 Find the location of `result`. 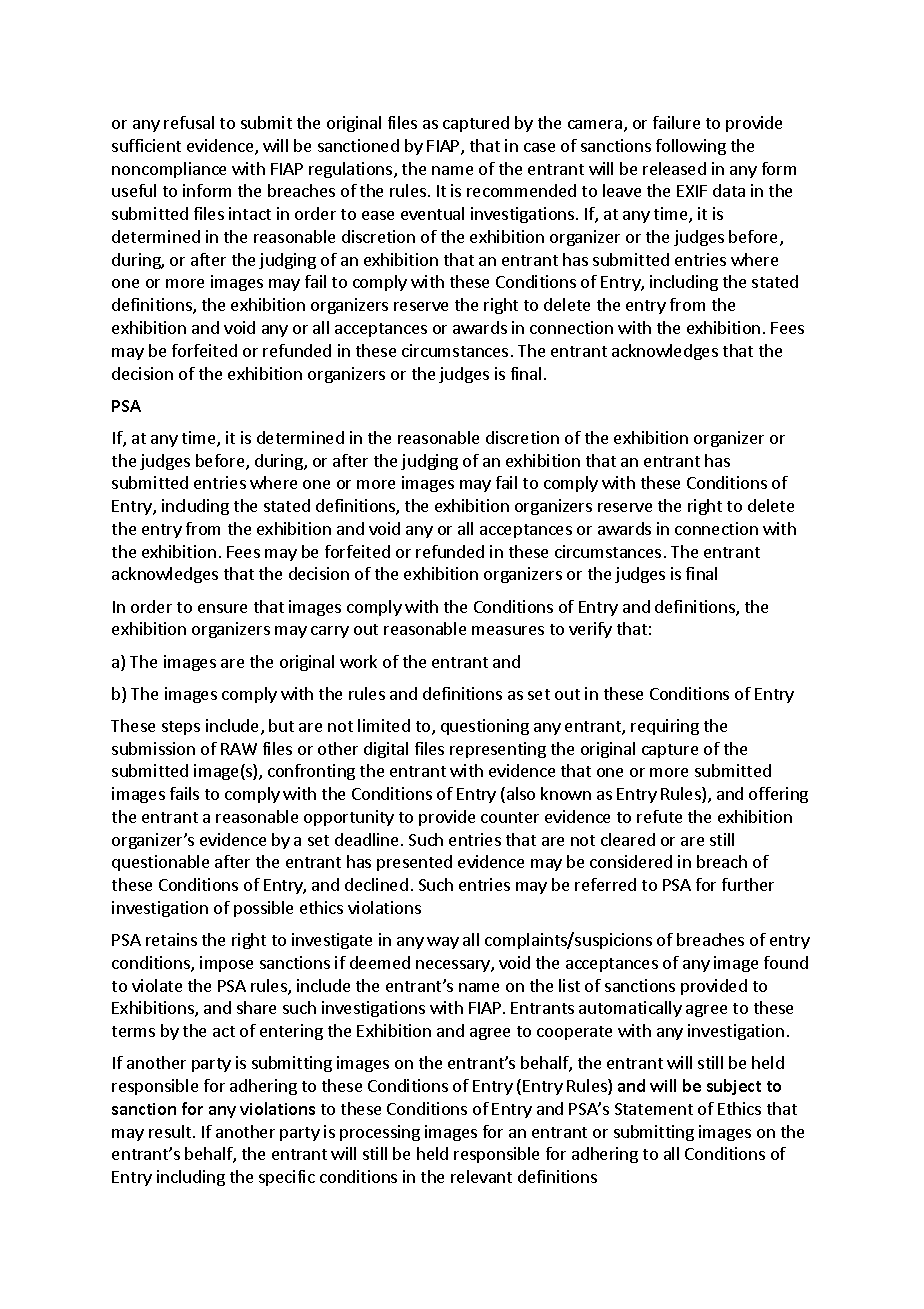

result is located at coordinates (171, 1131).
